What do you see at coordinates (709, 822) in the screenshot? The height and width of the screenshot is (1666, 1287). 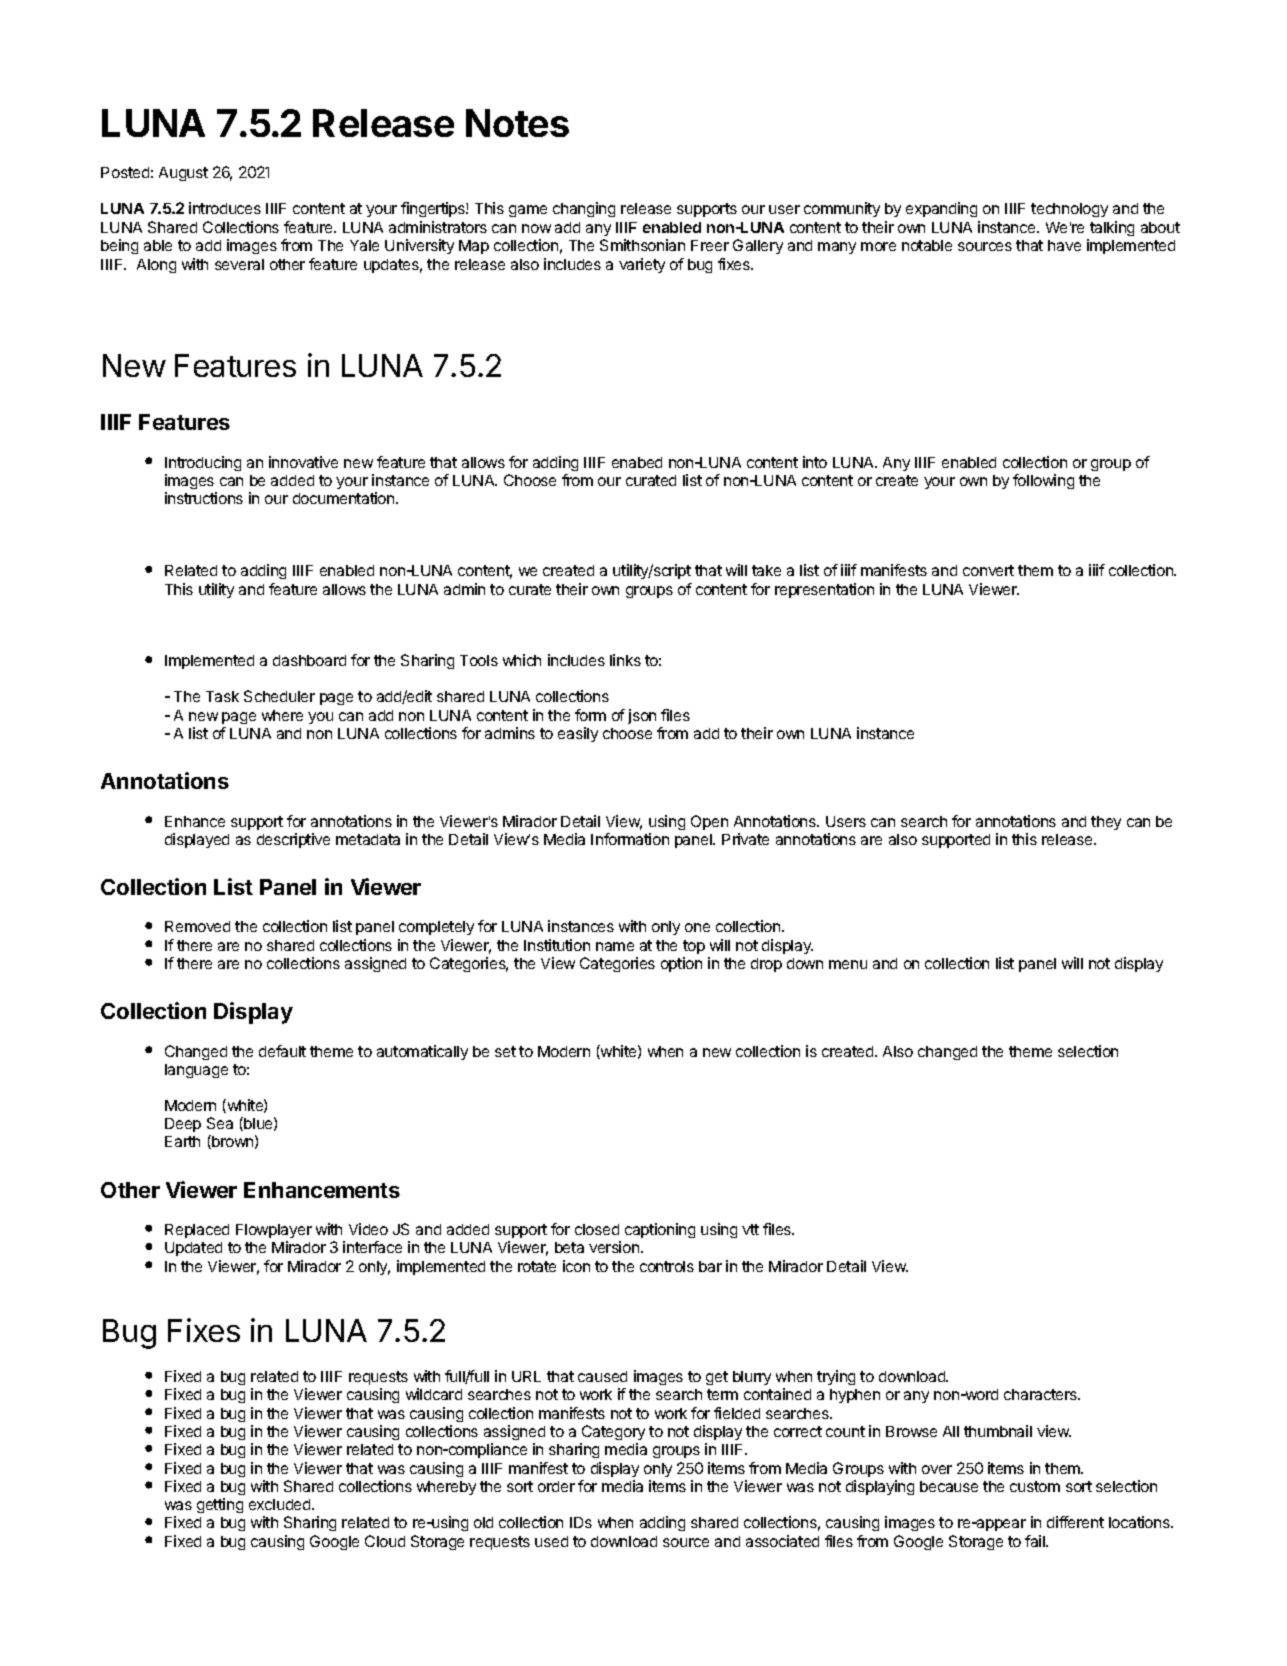 I see `Open` at bounding box center [709, 822].
